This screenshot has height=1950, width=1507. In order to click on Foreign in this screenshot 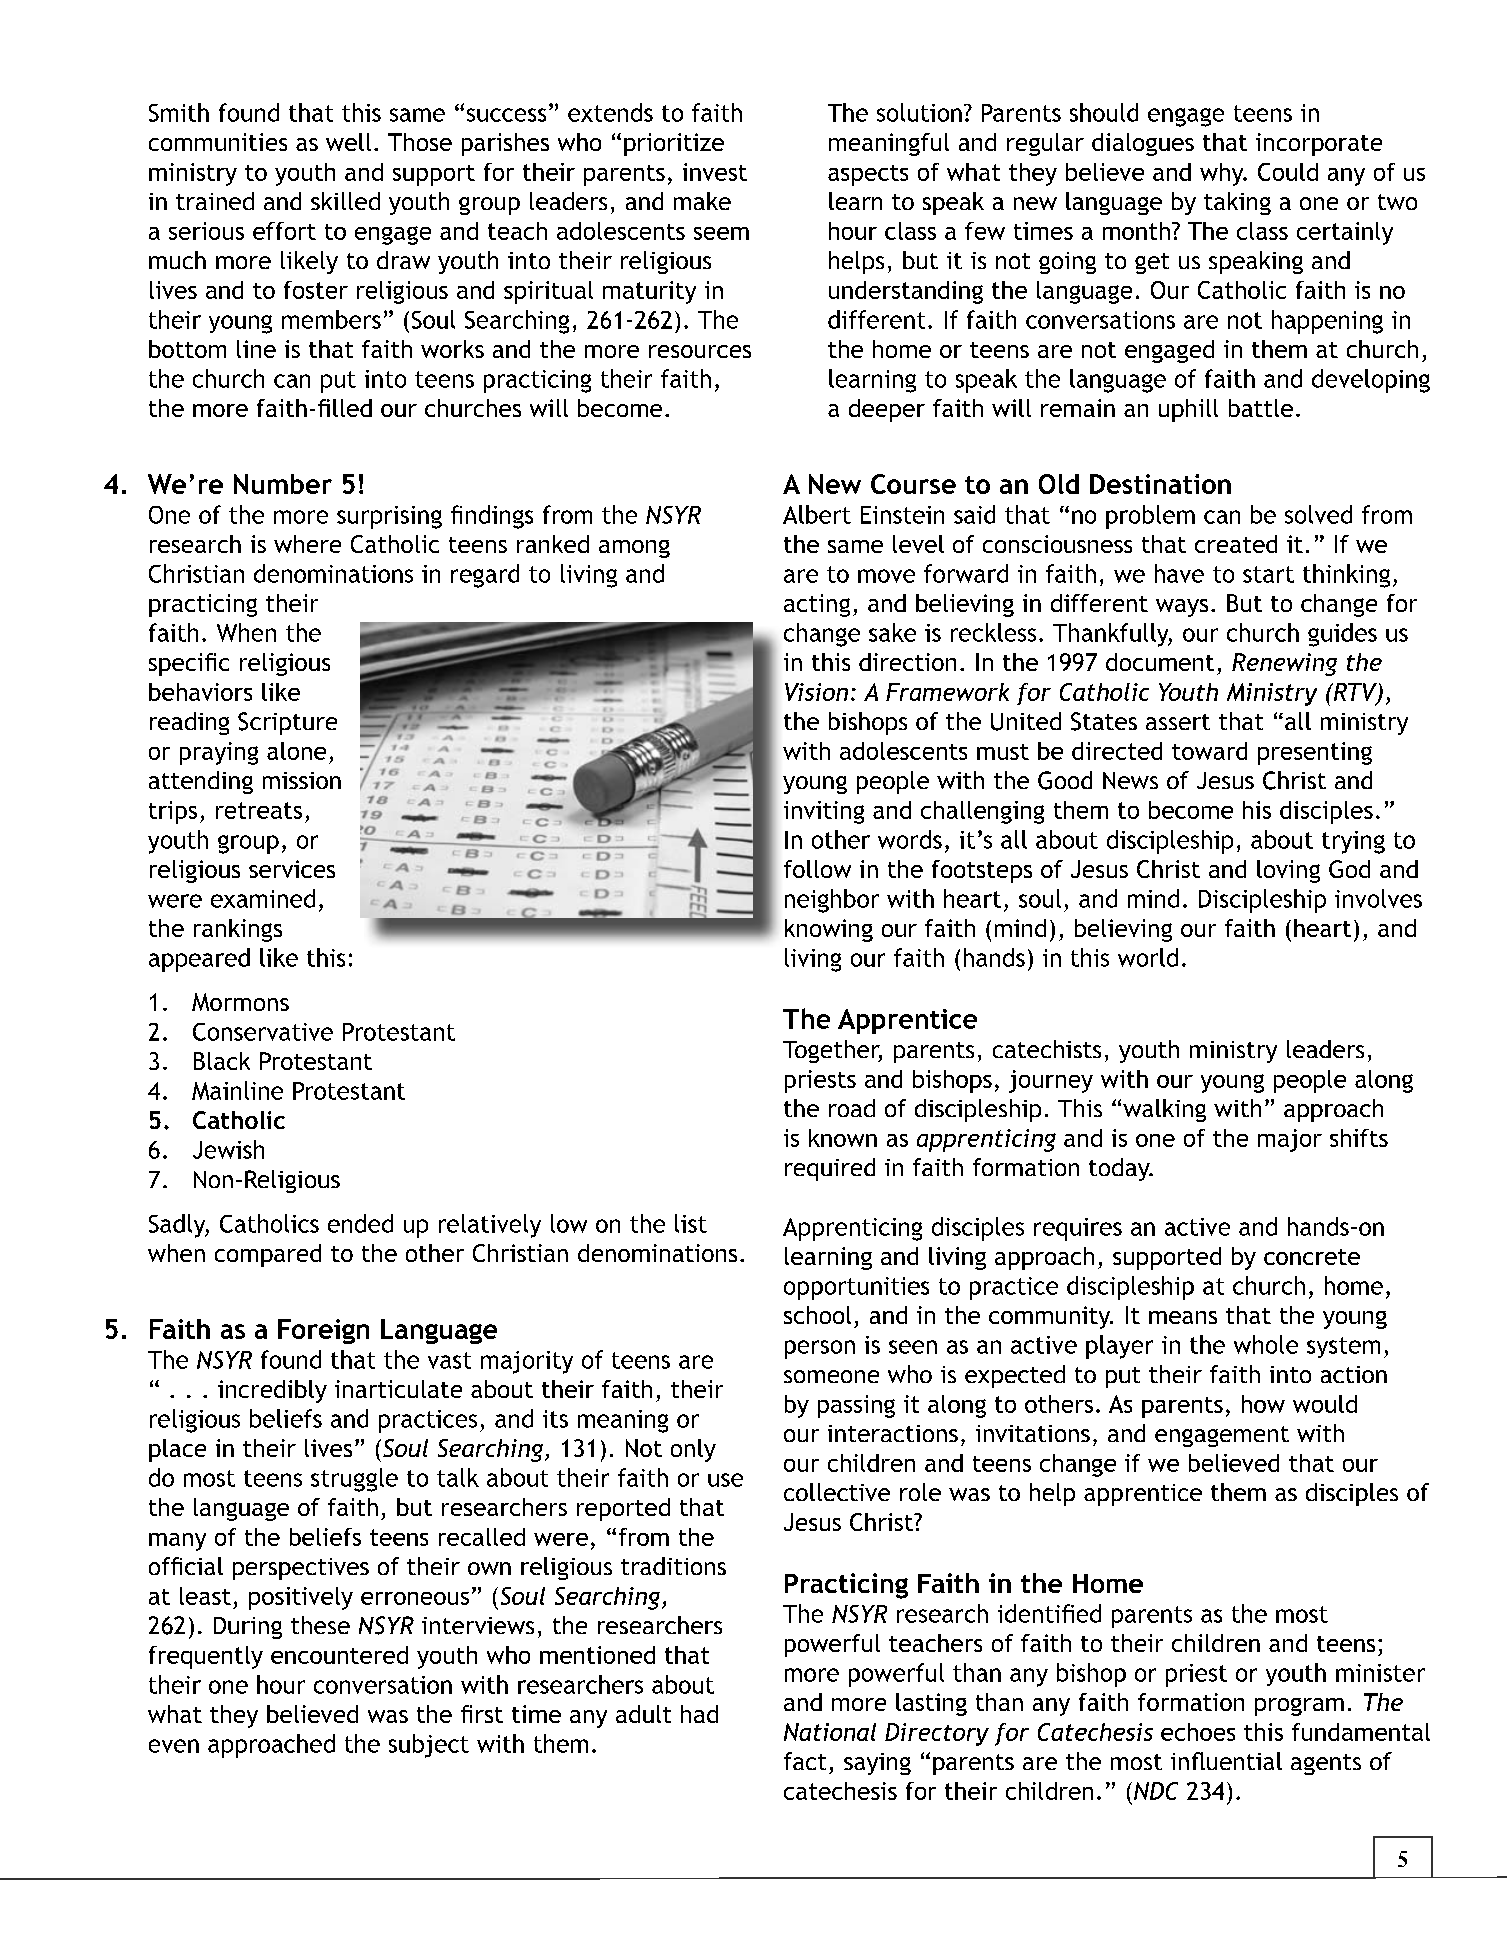, I will do `click(323, 1331)`.
